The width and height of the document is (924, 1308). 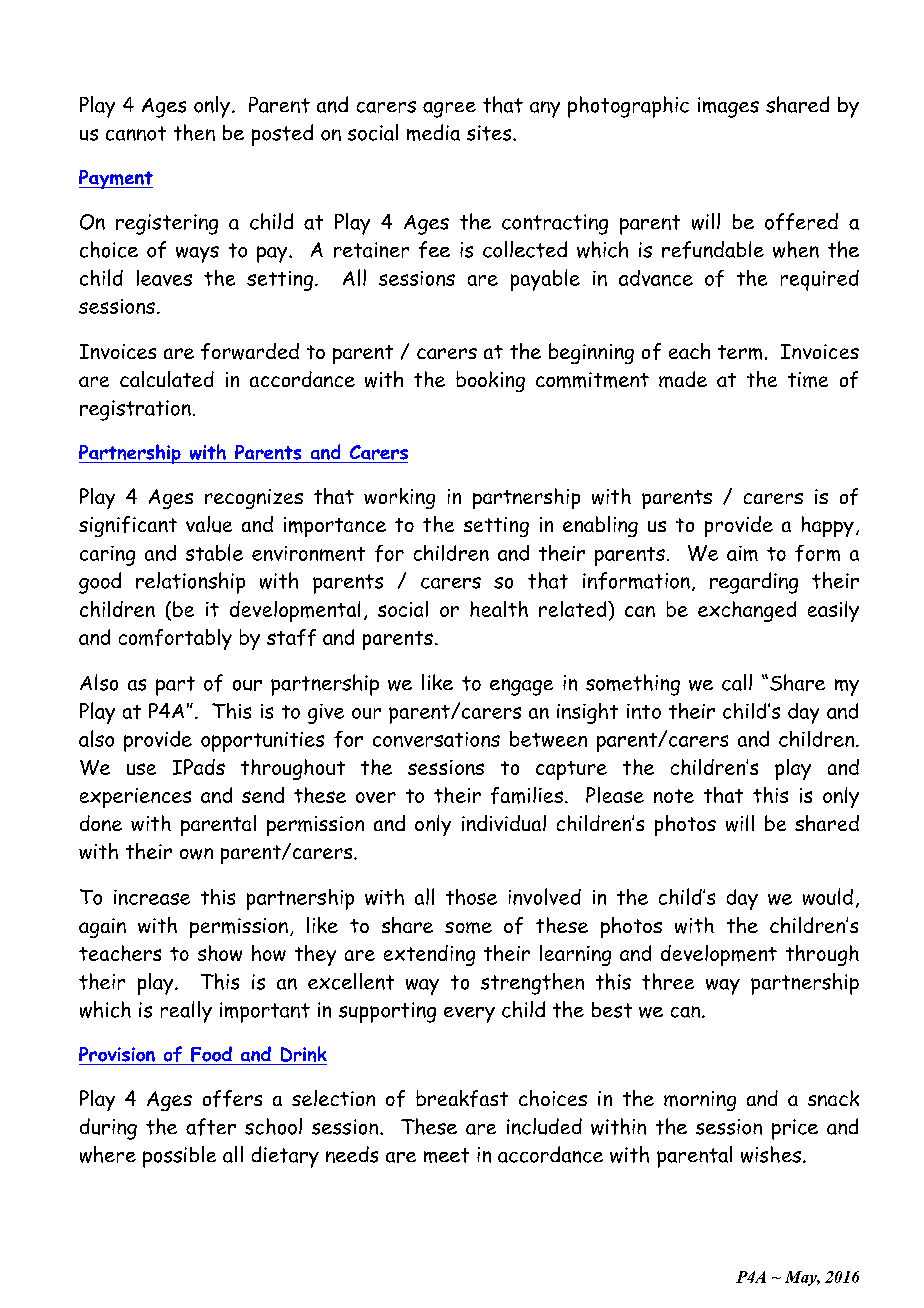 I want to click on recognizes, so click(x=254, y=499).
